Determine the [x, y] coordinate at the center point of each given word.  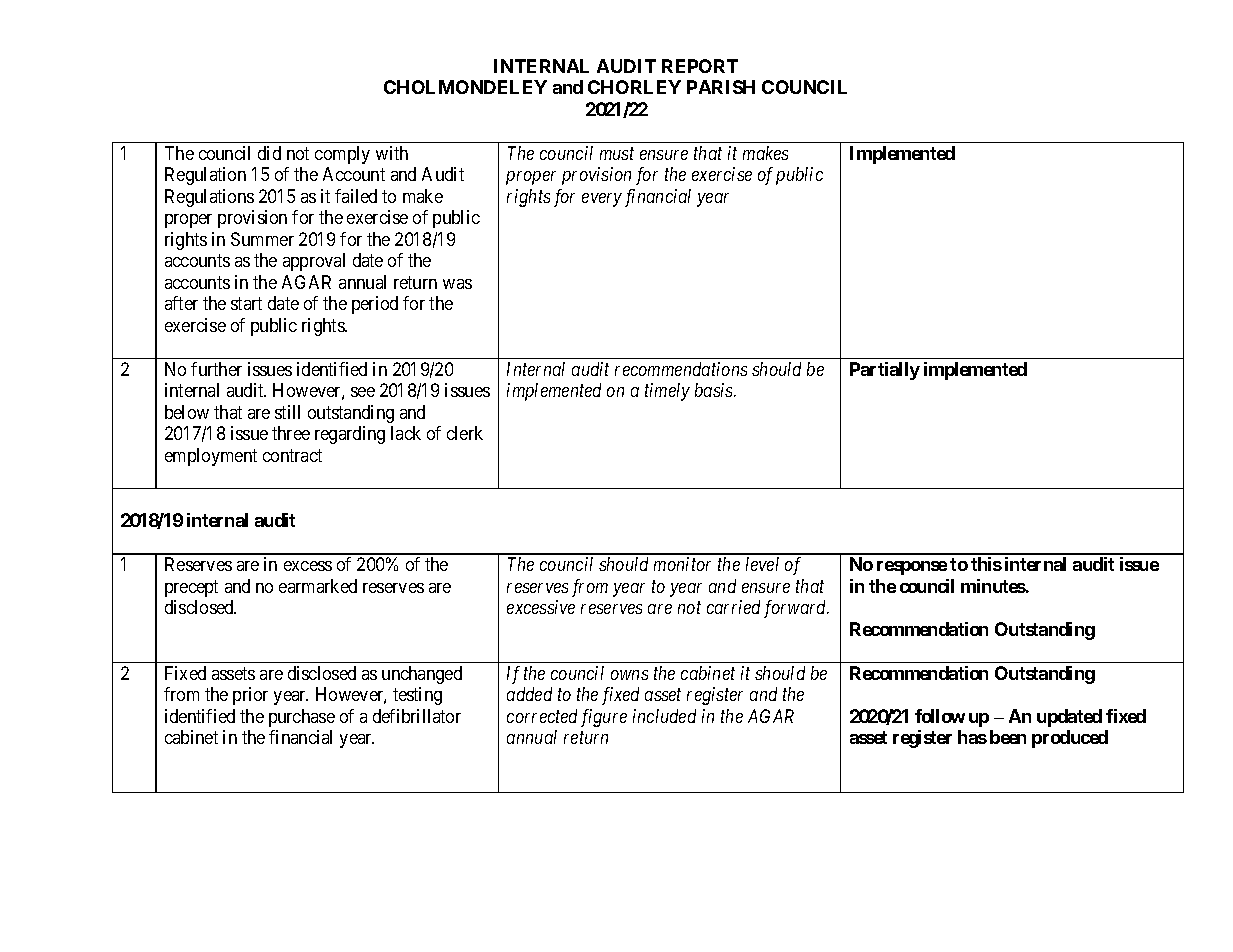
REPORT [700, 66]
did [269, 153]
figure [604, 718]
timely [667, 392]
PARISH [721, 87]
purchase [302, 718]
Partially [885, 371]
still [287, 412]
